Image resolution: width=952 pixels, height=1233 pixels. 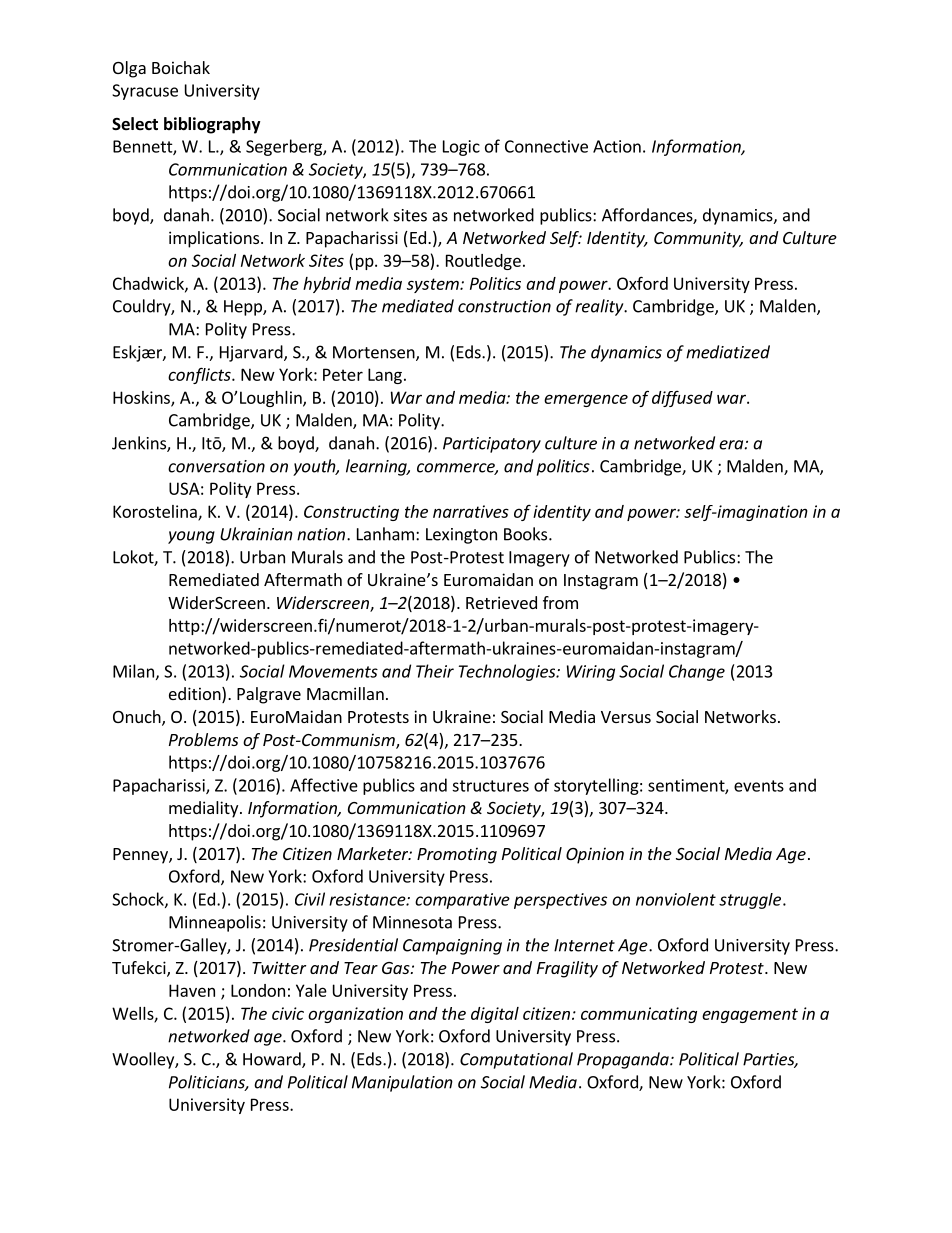 What do you see at coordinates (273, 1060) in the page?
I see `Howard` at bounding box center [273, 1060].
